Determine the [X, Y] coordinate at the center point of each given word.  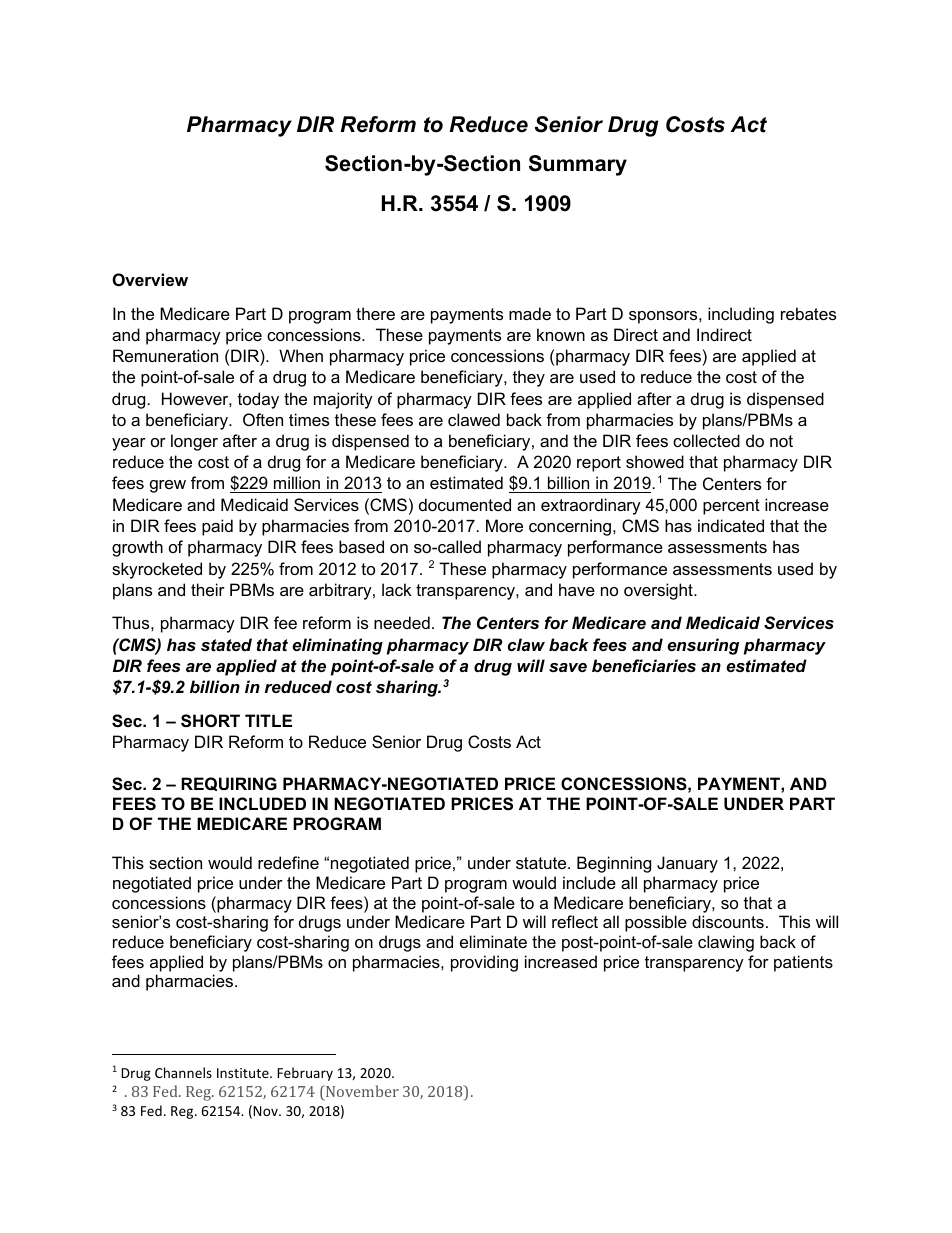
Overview [150, 279]
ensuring [703, 646]
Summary [578, 165]
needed [402, 622]
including [741, 315]
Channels [183, 1072]
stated [226, 644]
